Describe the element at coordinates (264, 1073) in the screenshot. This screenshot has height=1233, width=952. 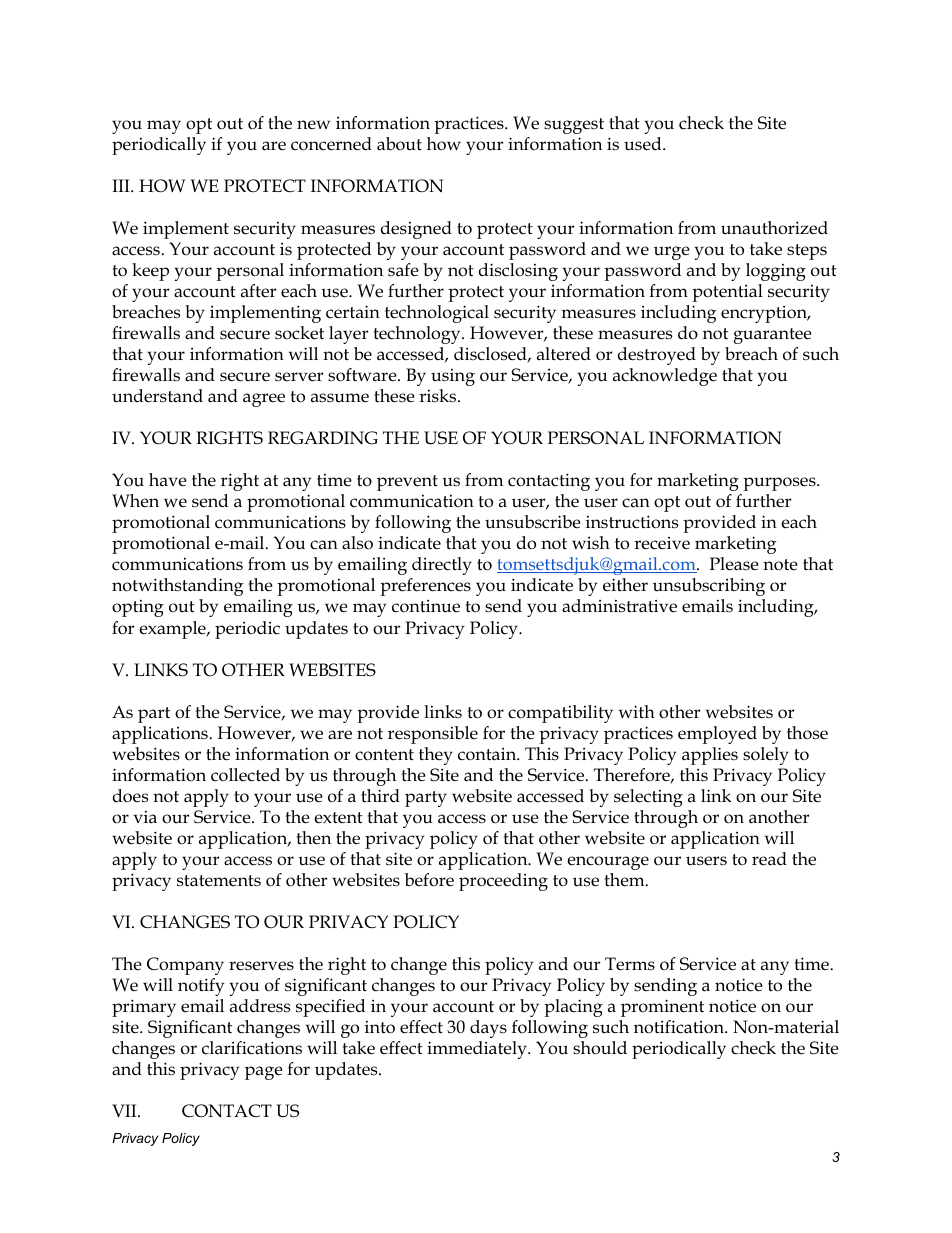
I see `page` at that location.
